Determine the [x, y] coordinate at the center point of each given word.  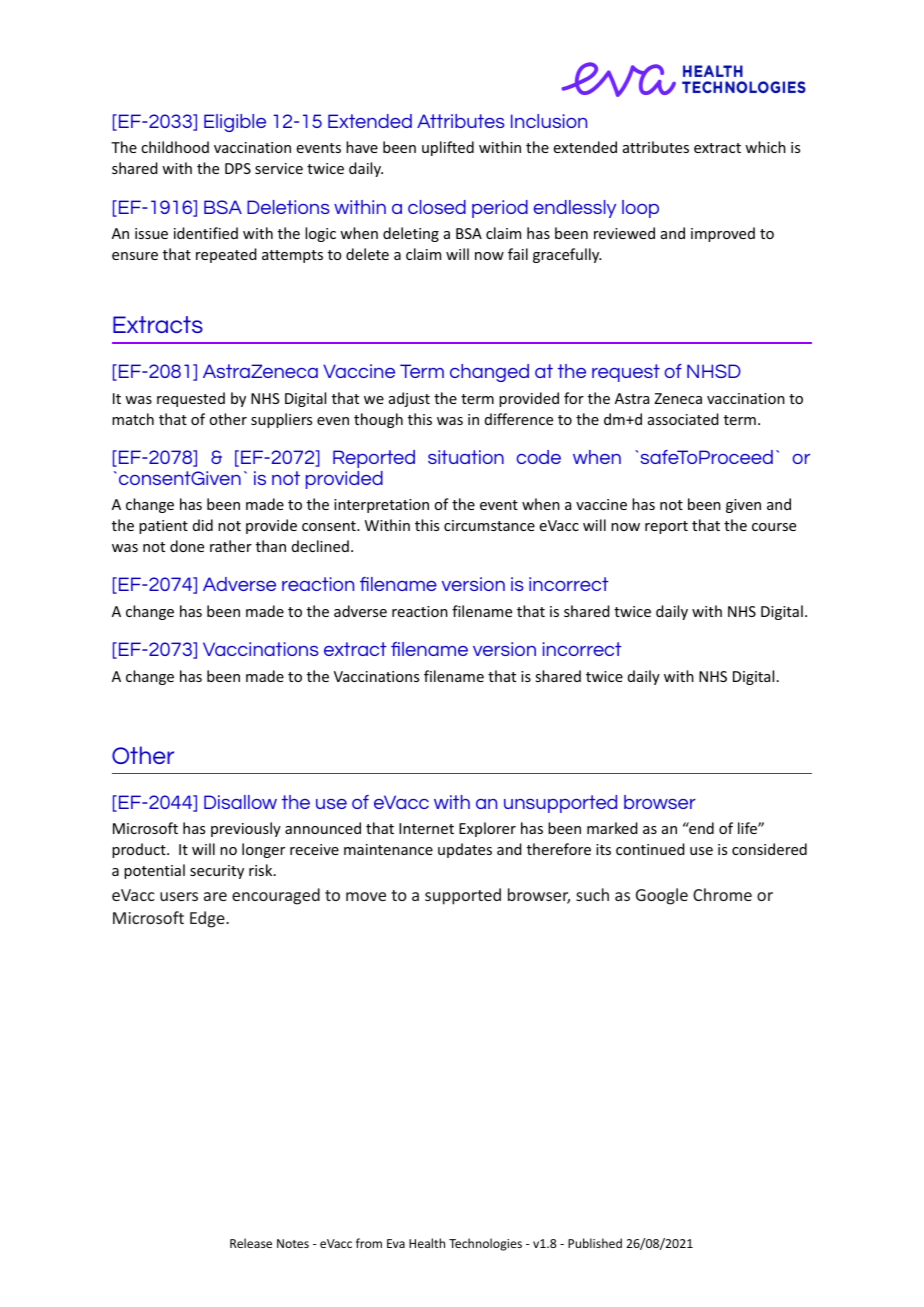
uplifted [448, 148]
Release [251, 1243]
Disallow [240, 802]
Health [427, 1243]
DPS [238, 168]
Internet [426, 828]
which [765, 147]
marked [612, 828]
